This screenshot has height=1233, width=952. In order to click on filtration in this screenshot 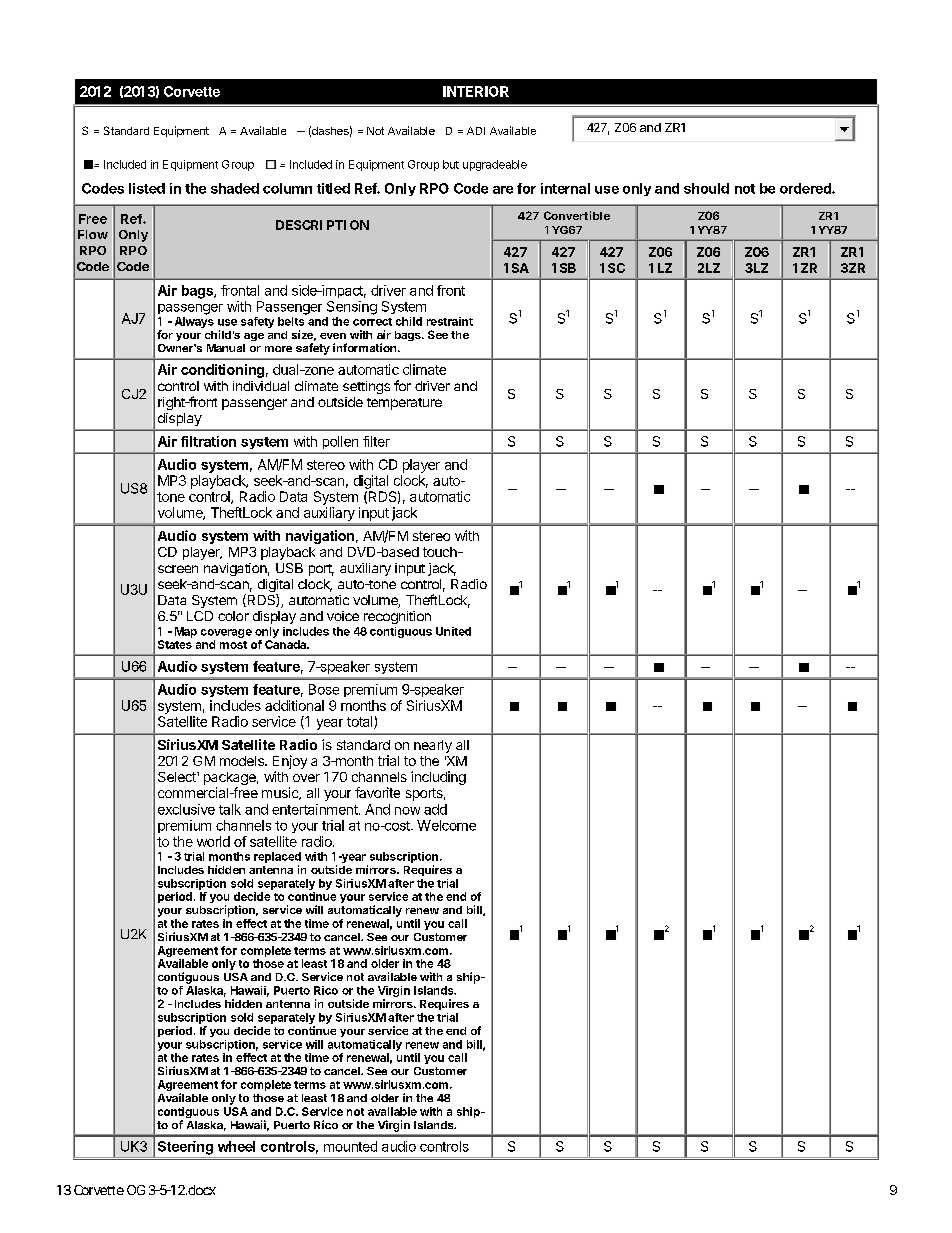, I will do `click(208, 441)`.
